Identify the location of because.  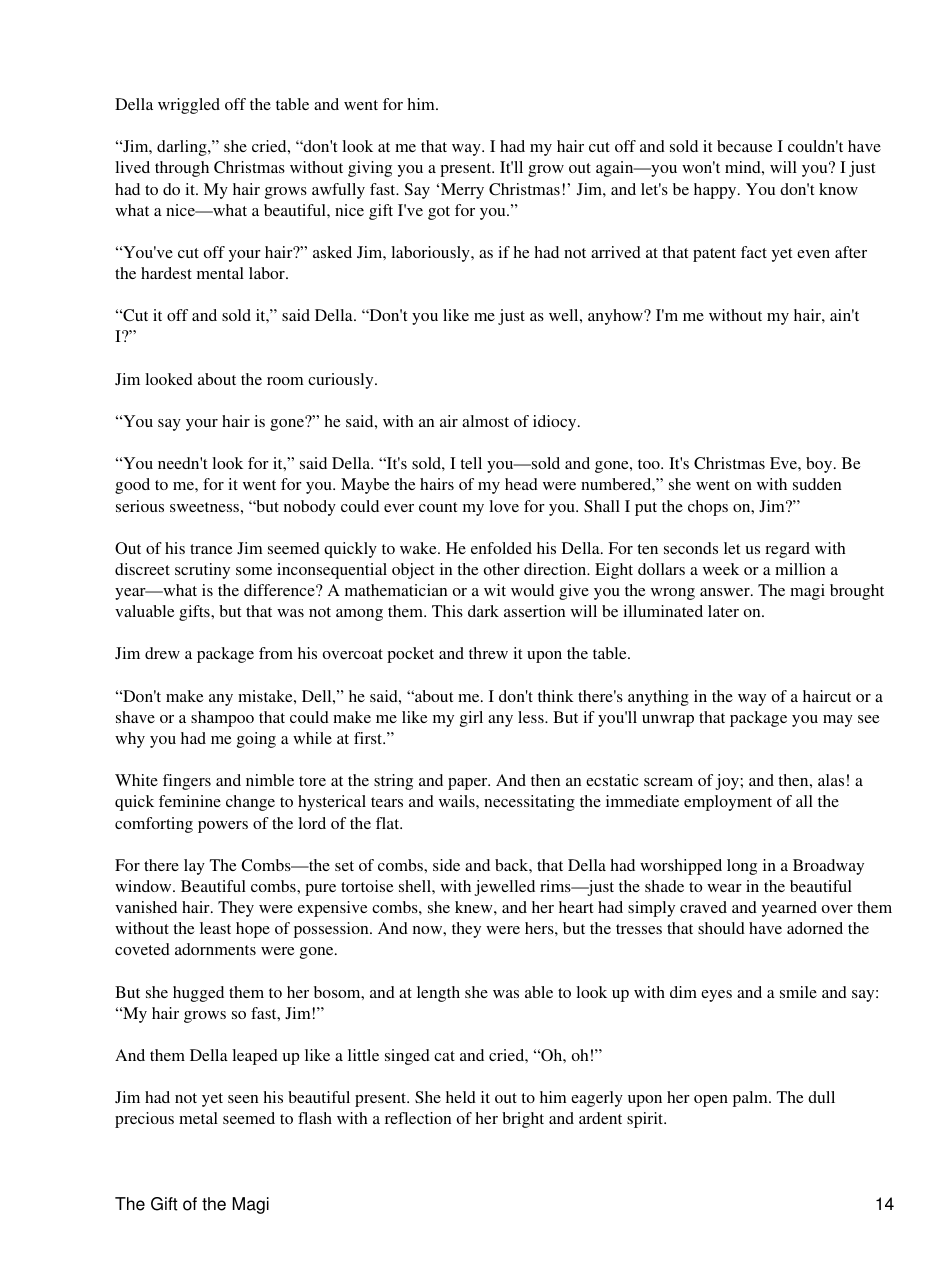
(745, 146).
